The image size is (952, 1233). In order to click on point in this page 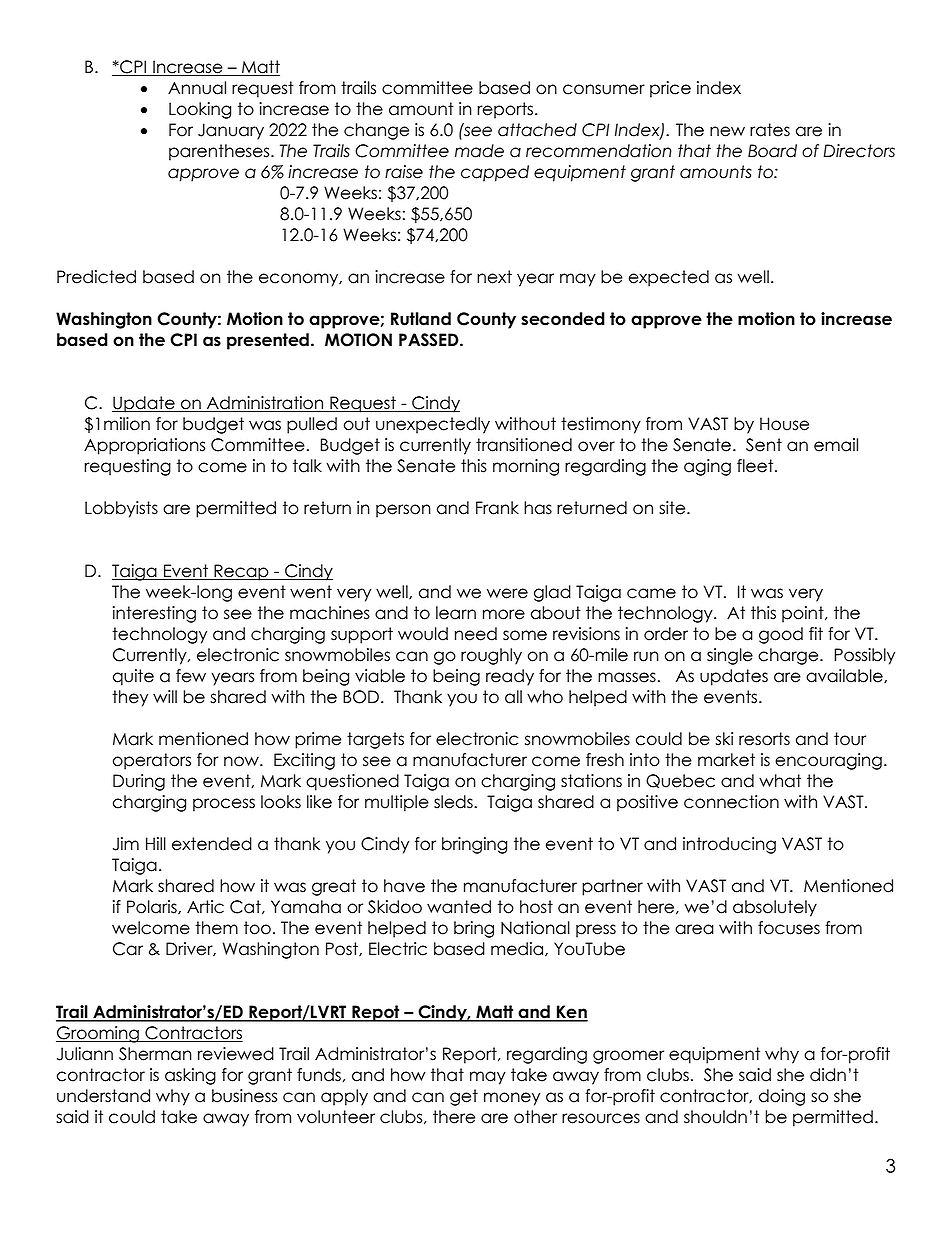, I will do `click(804, 614)`.
